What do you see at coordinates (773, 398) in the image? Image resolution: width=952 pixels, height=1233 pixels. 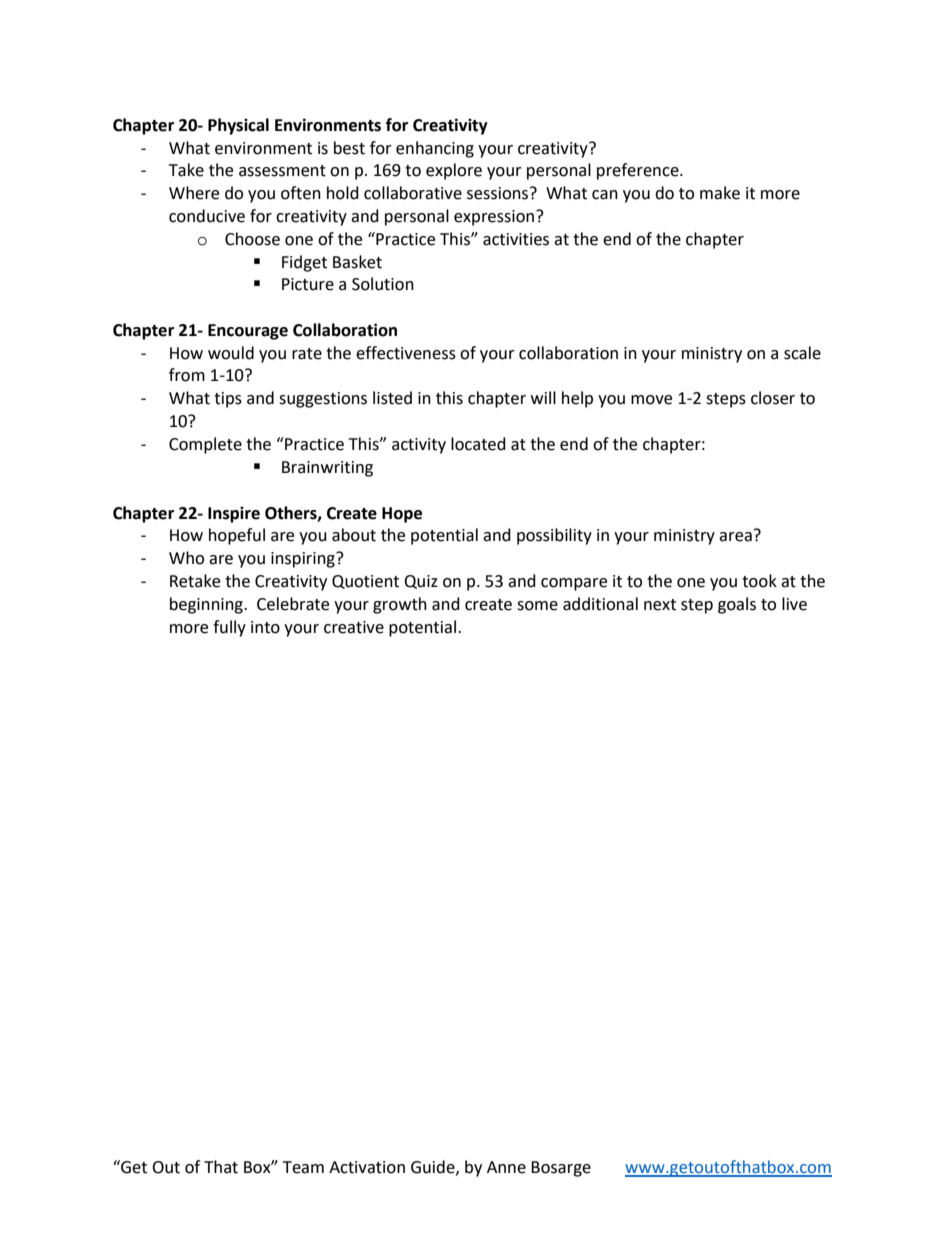 I see `closer` at bounding box center [773, 398].
